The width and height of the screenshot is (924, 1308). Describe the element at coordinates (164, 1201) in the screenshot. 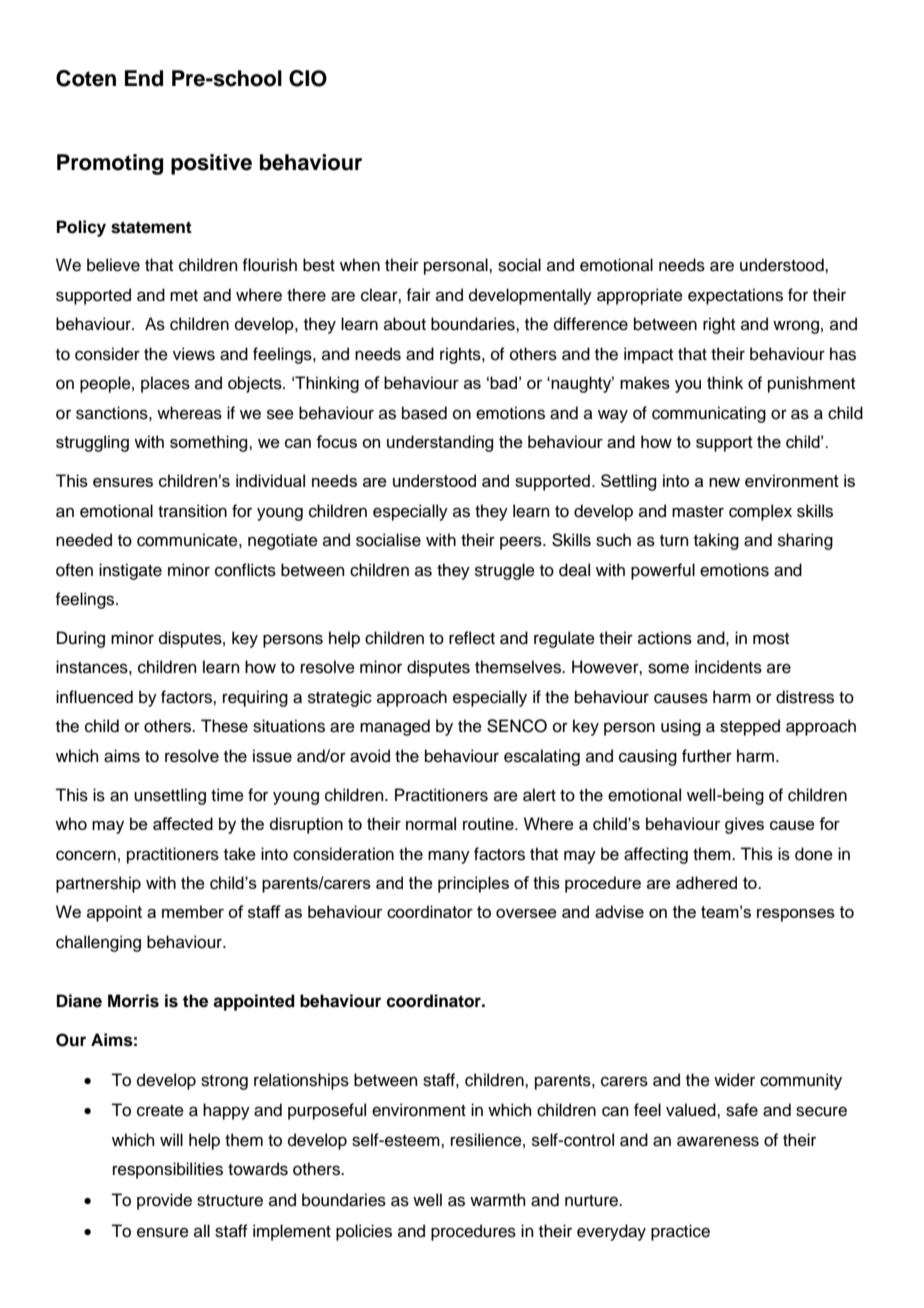

I see `provide` at that location.
